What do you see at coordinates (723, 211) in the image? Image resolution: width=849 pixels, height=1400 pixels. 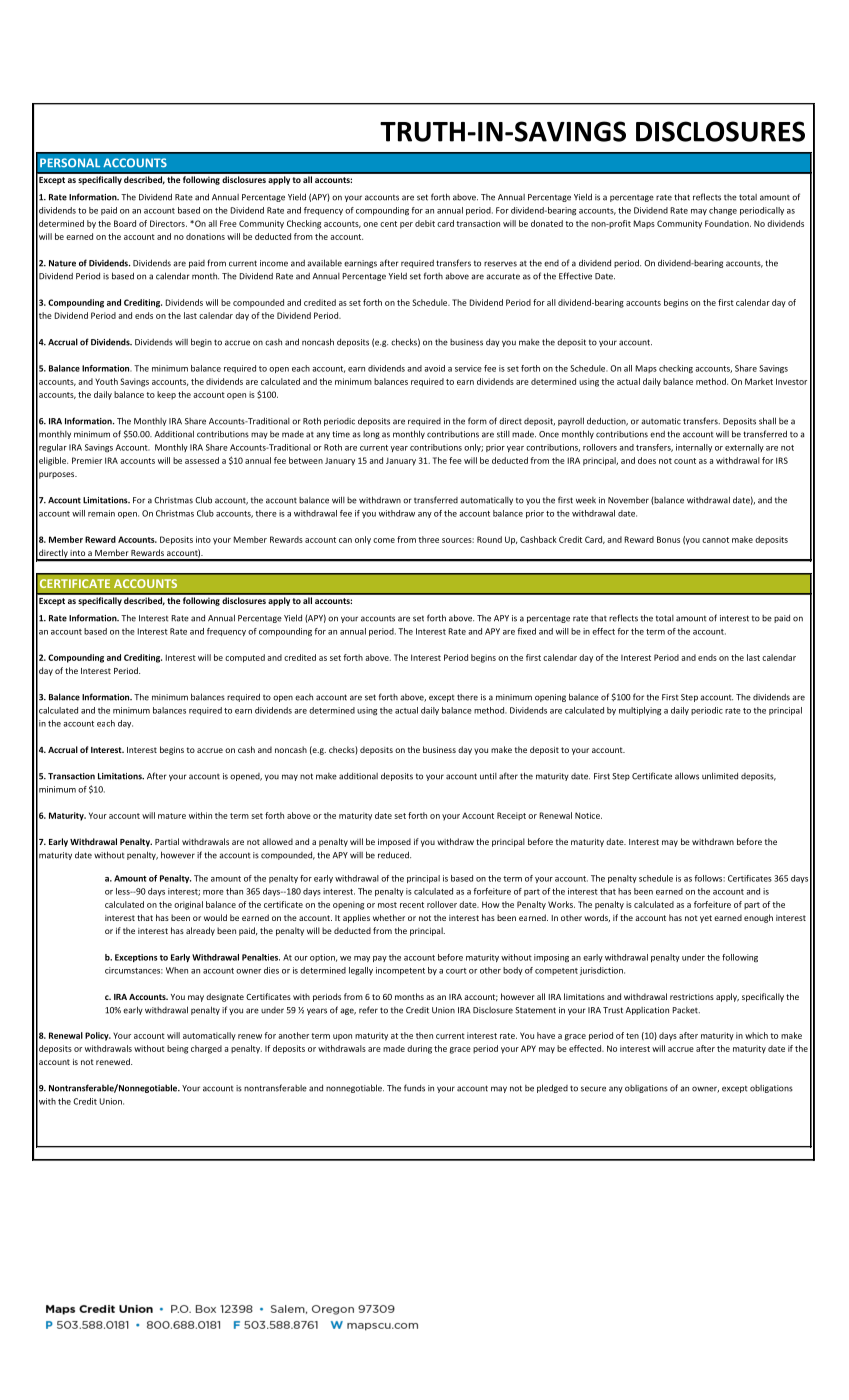 I see `change` at bounding box center [723, 211].
